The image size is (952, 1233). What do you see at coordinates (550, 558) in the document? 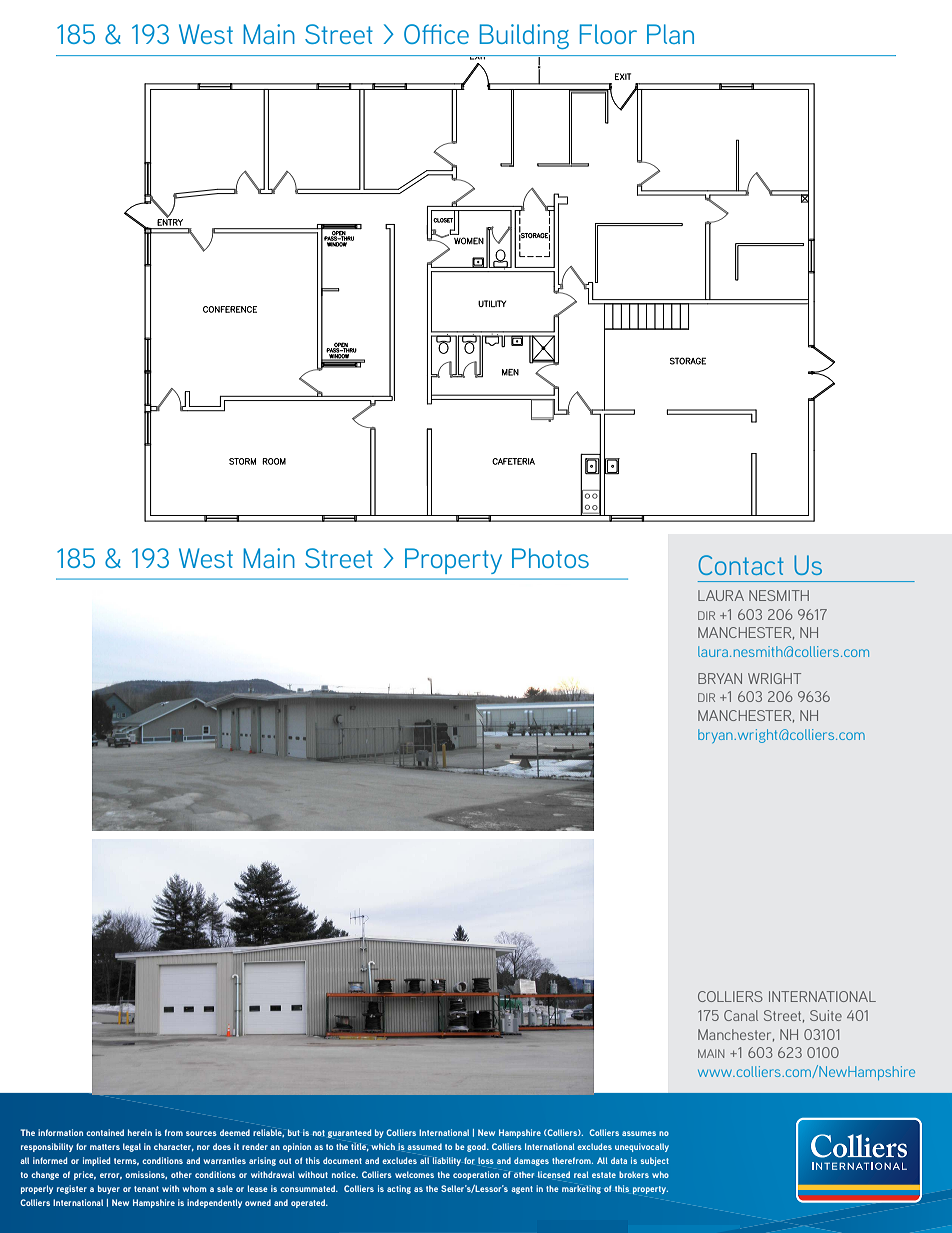
I see `Photos` at bounding box center [550, 558].
